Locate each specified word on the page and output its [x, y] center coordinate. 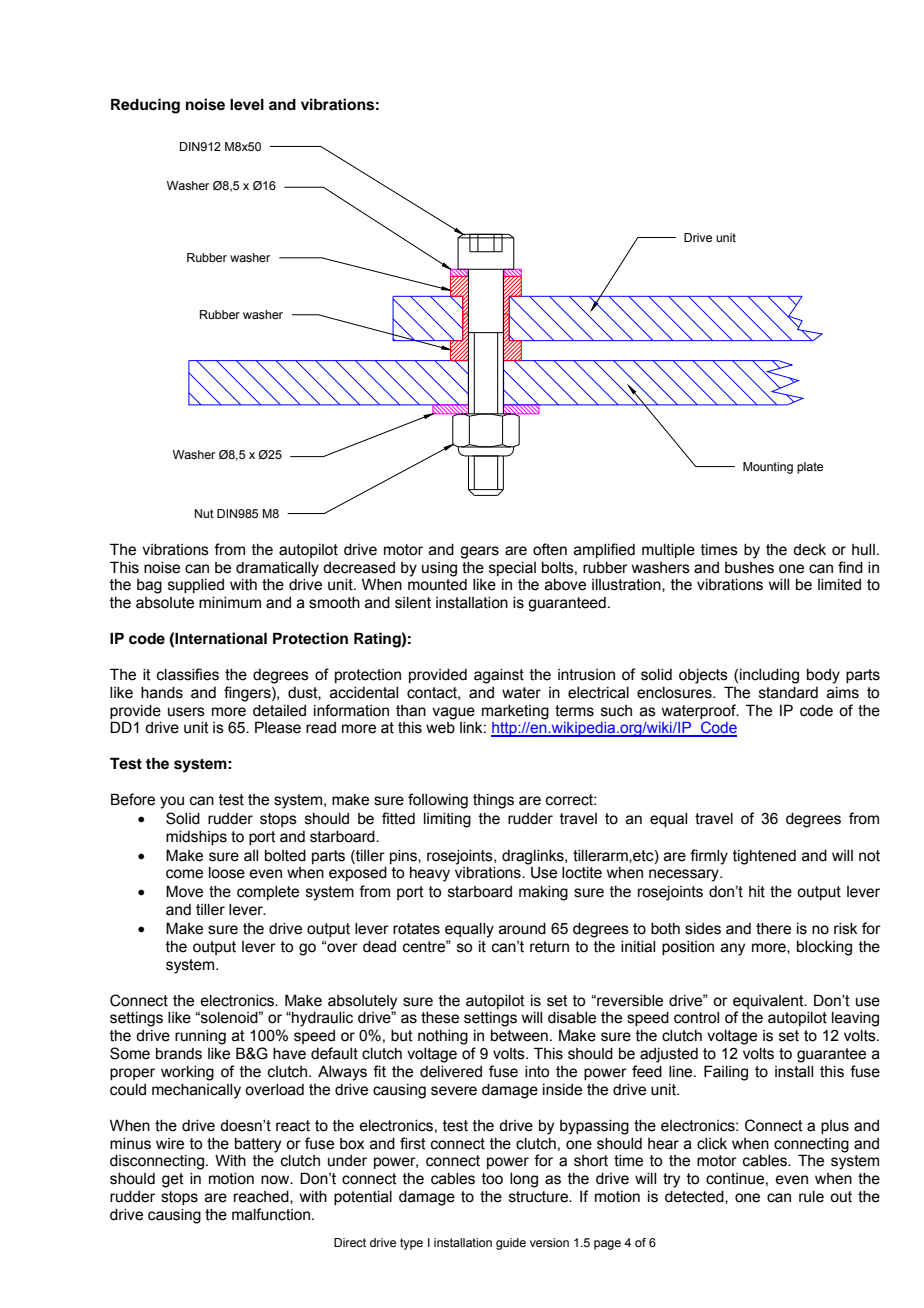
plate [810, 468]
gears [479, 552]
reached [262, 1197]
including [769, 676]
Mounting [768, 468]
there [773, 929]
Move [184, 891]
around [522, 929]
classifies [188, 674]
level [247, 105]
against [499, 676]
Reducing [145, 106]
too [492, 1179]
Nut [204, 513]
